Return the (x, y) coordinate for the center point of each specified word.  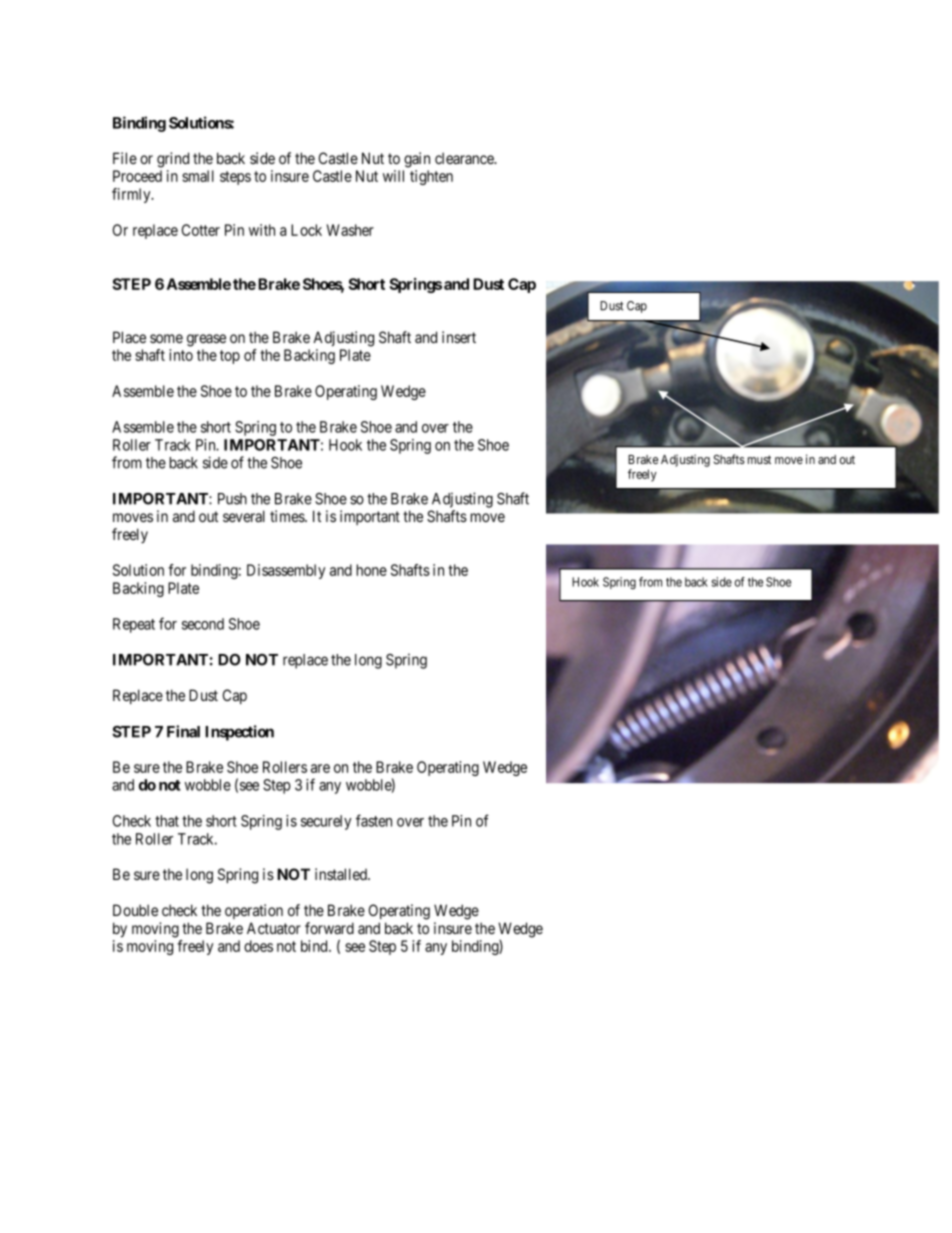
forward (329, 928)
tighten (431, 177)
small (198, 176)
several (244, 516)
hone (372, 570)
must (759, 459)
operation (254, 911)
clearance (465, 158)
